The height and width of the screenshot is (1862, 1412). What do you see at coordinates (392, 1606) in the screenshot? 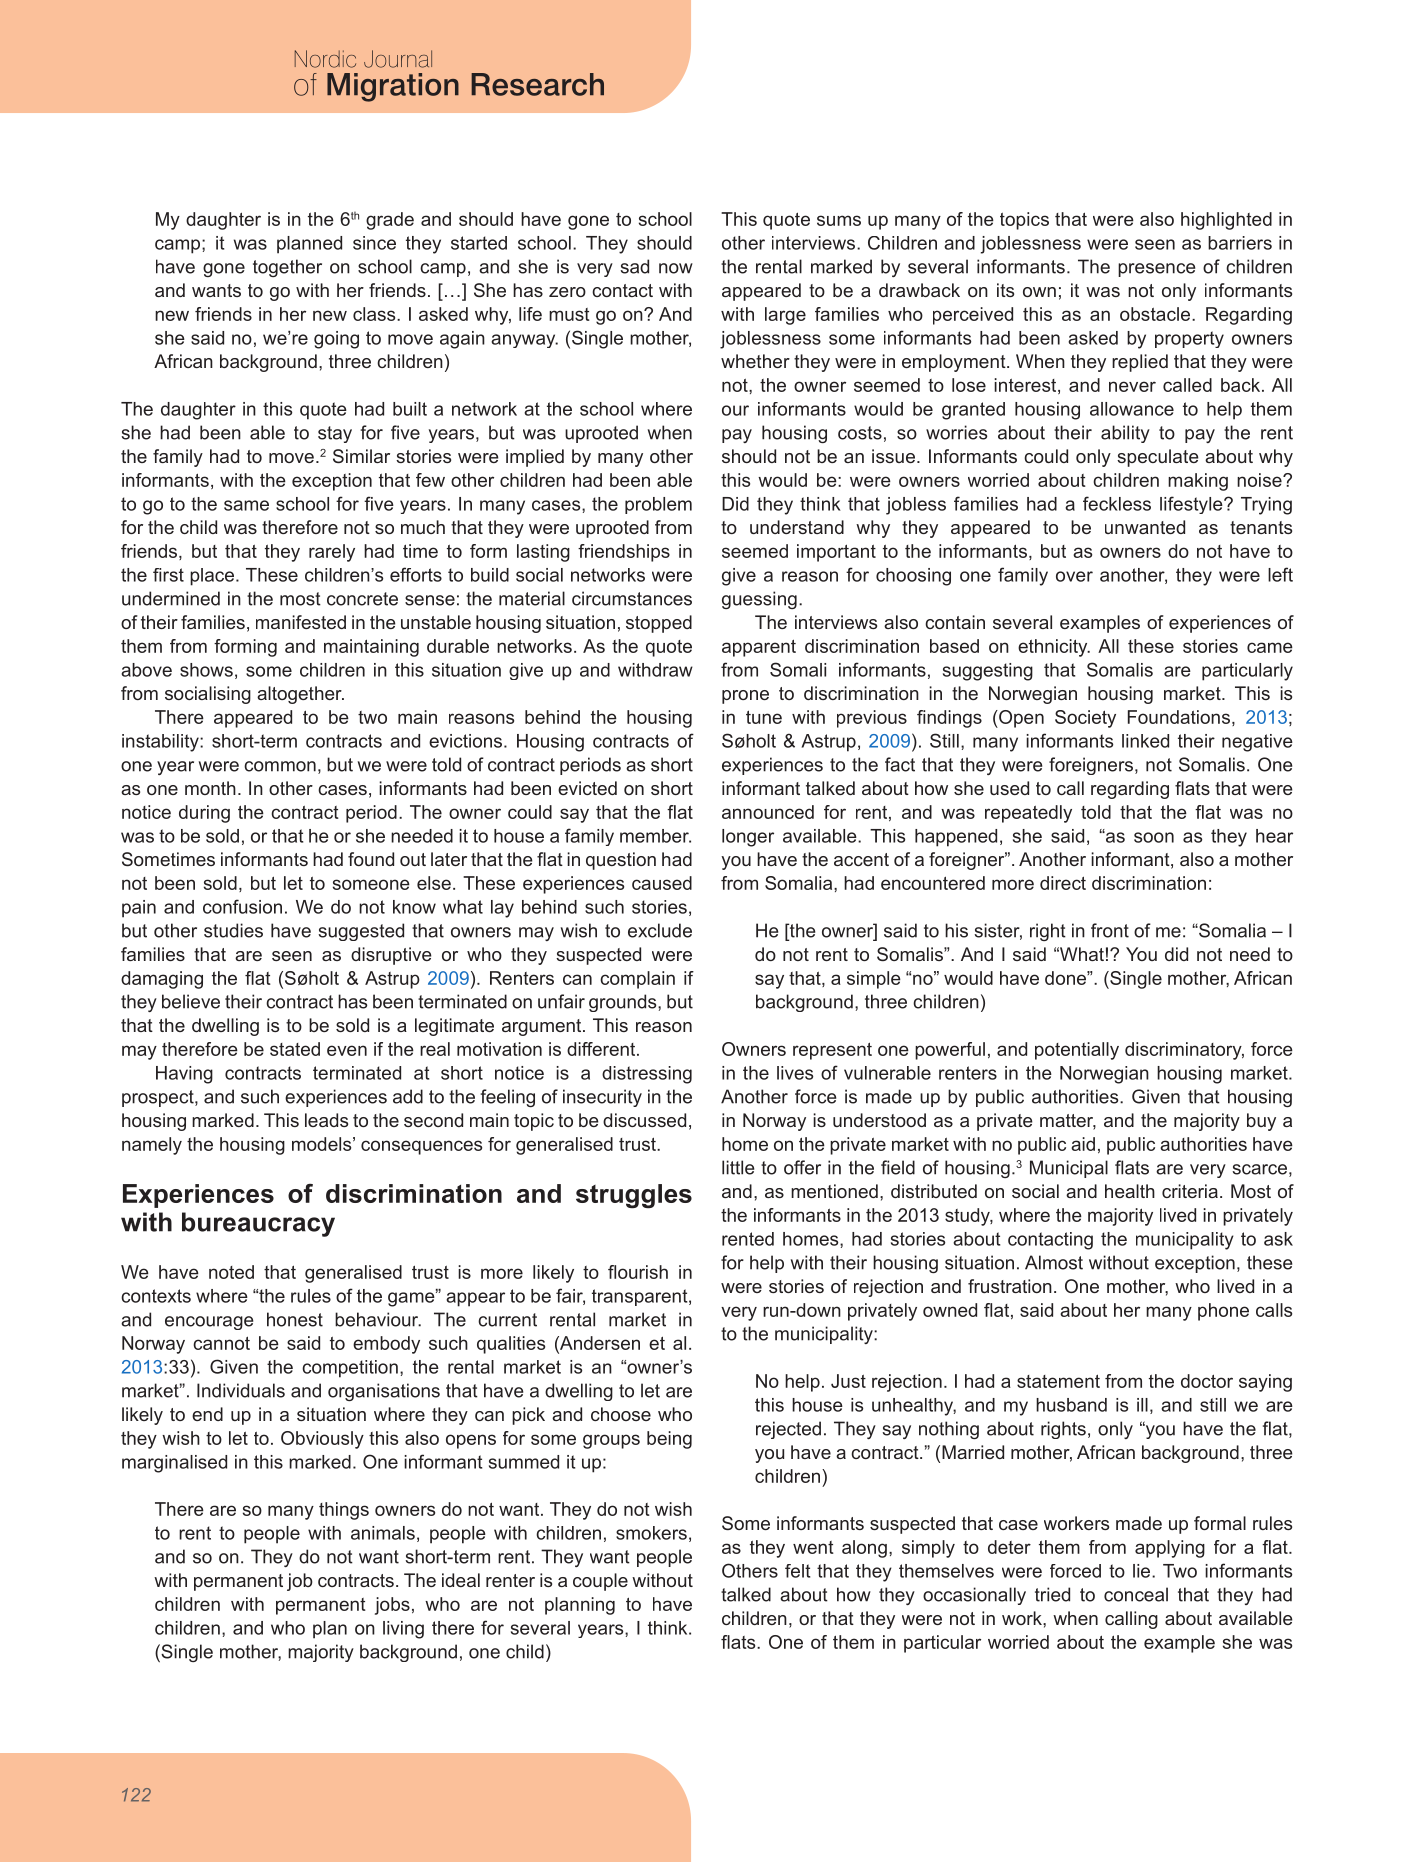
I see `jobs` at bounding box center [392, 1606].
